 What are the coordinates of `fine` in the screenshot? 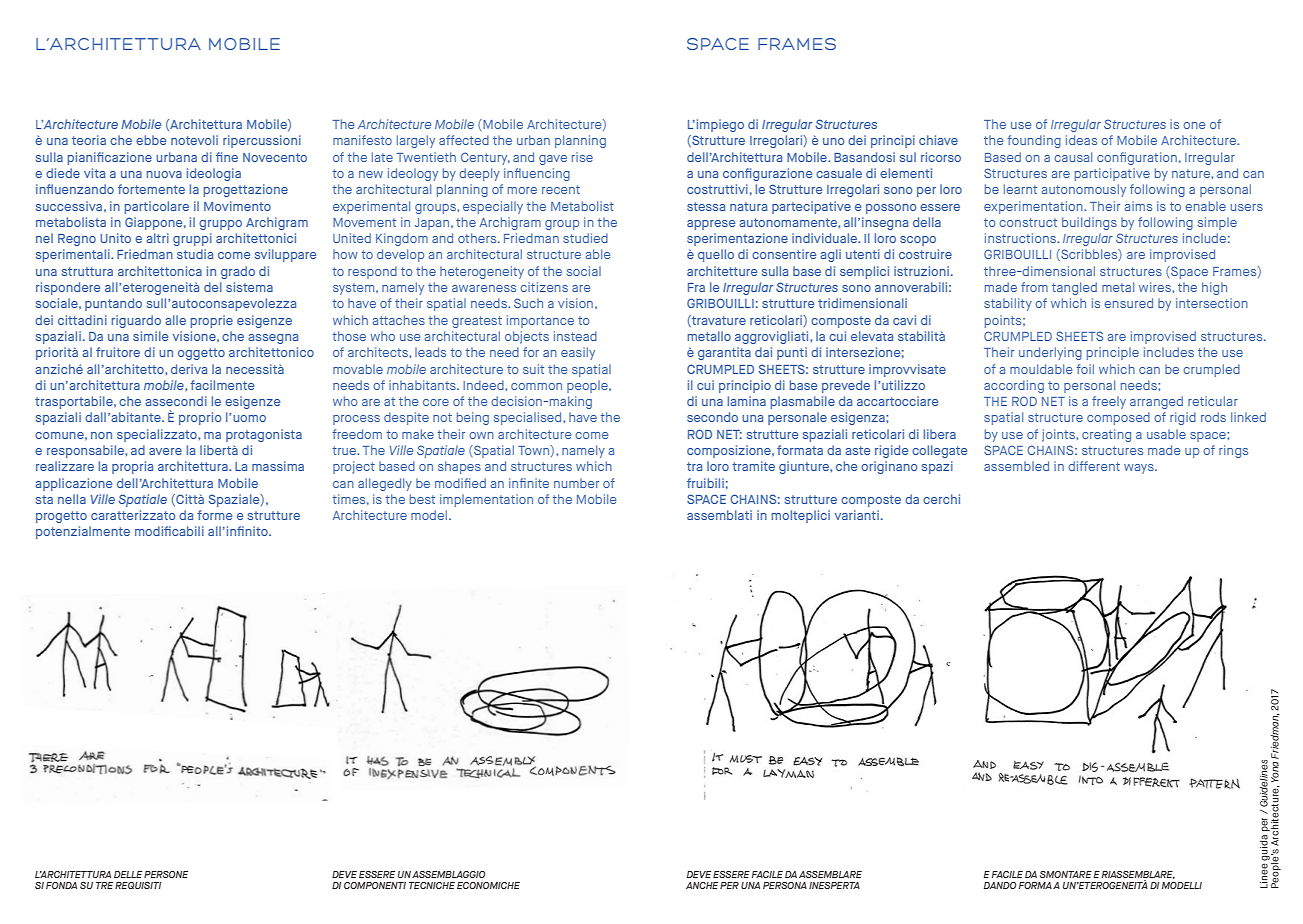 It's located at (227, 157).
